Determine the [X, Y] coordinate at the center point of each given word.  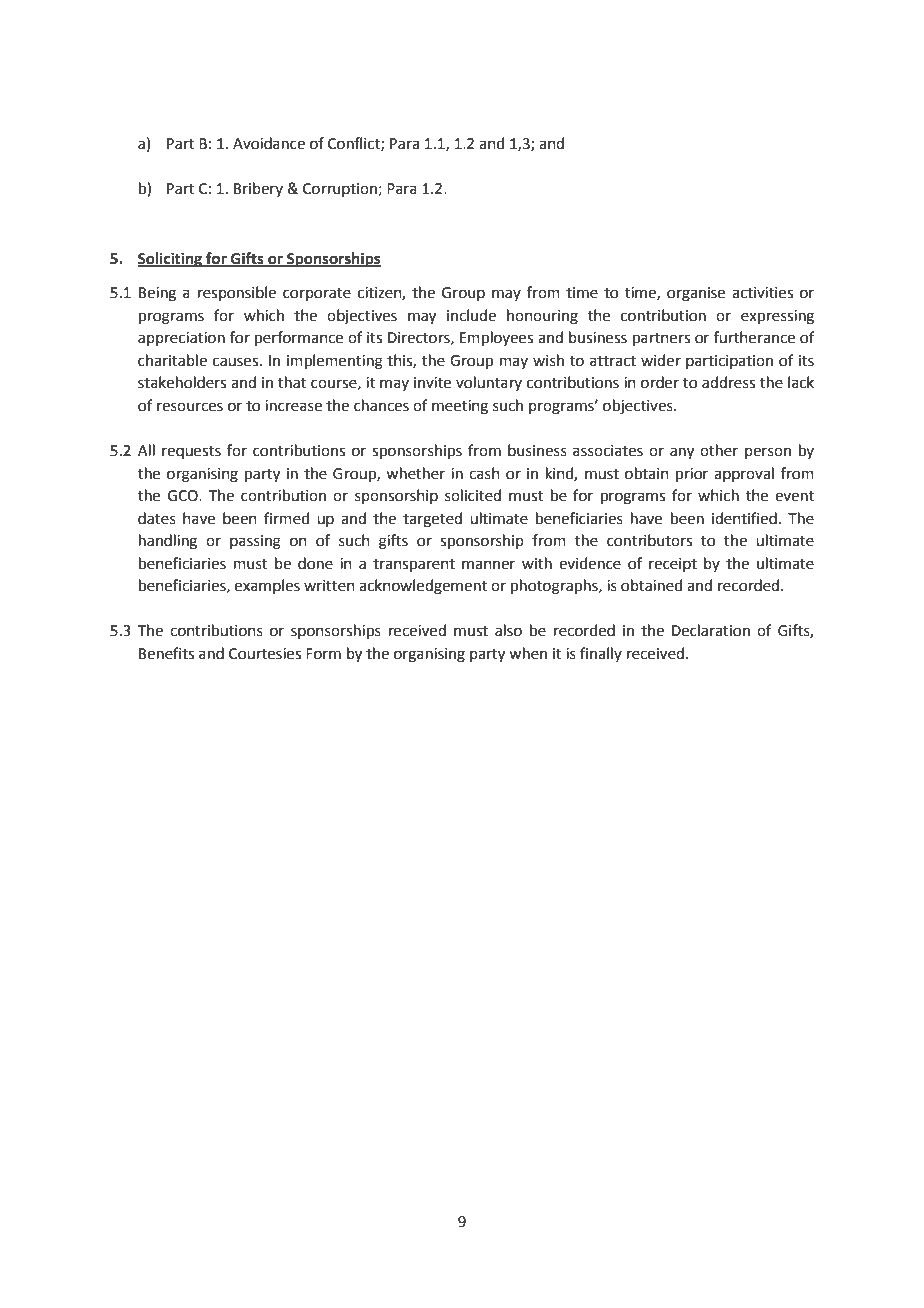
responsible [237, 293]
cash [484, 473]
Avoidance [269, 143]
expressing [777, 317]
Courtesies [265, 654]
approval [744, 474]
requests [191, 452]
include [471, 315]
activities [762, 293]
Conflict [355, 144]
